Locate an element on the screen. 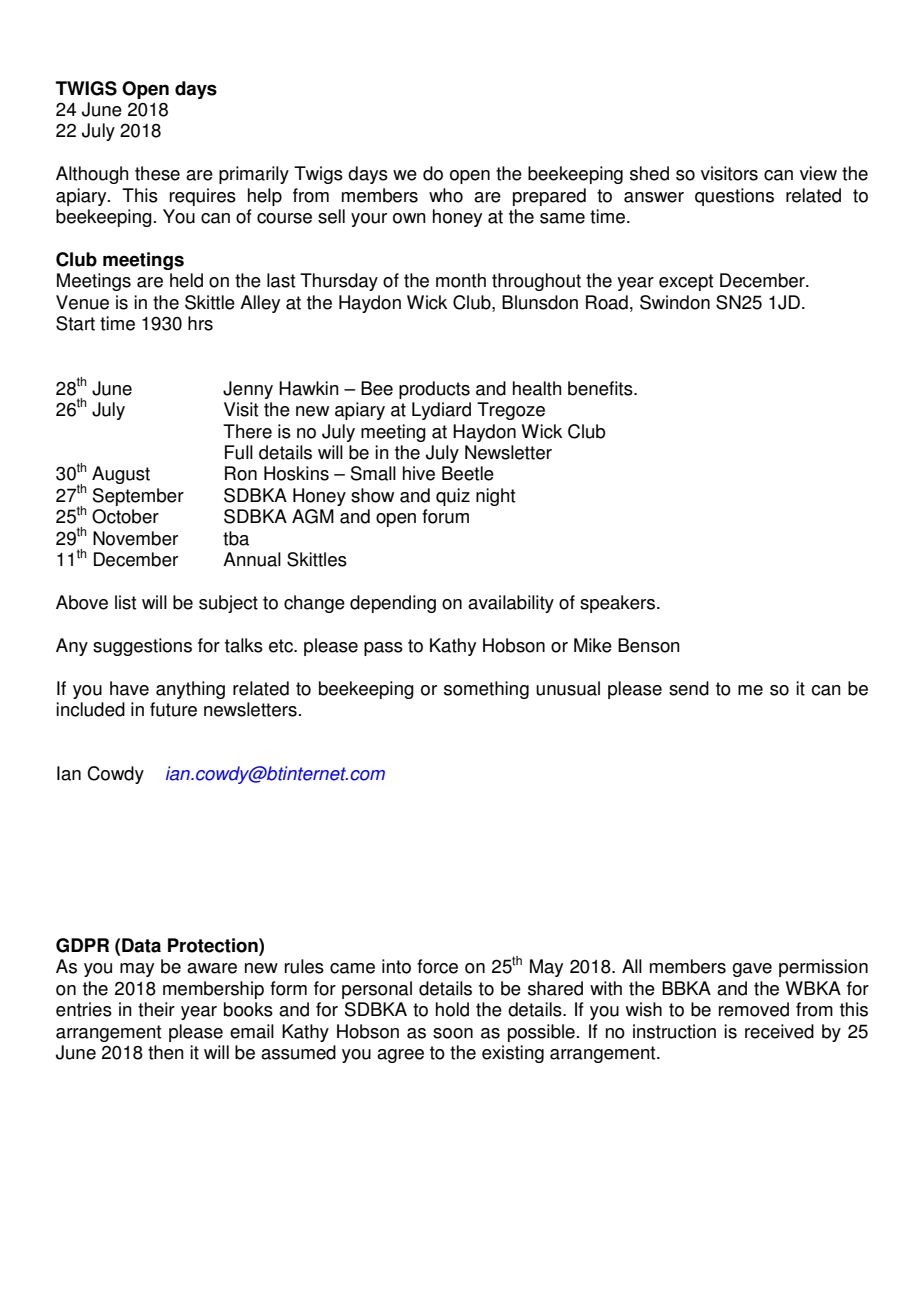 The height and width of the screenshot is (1308, 924). who is located at coordinates (446, 195).
